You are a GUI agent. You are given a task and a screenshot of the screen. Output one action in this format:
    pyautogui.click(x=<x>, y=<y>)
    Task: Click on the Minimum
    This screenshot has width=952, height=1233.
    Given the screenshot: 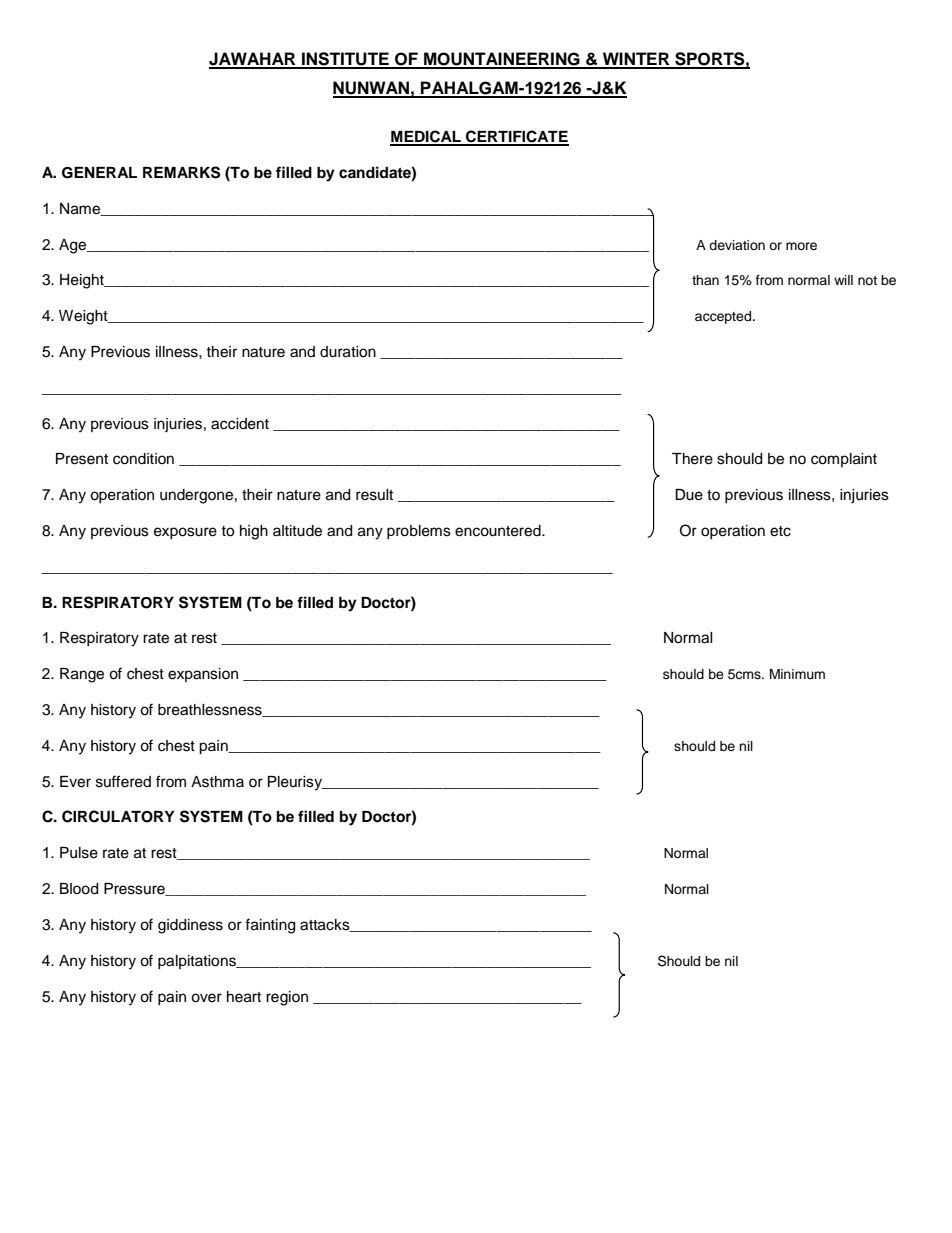 What is the action you would take?
    pyautogui.click(x=797, y=674)
